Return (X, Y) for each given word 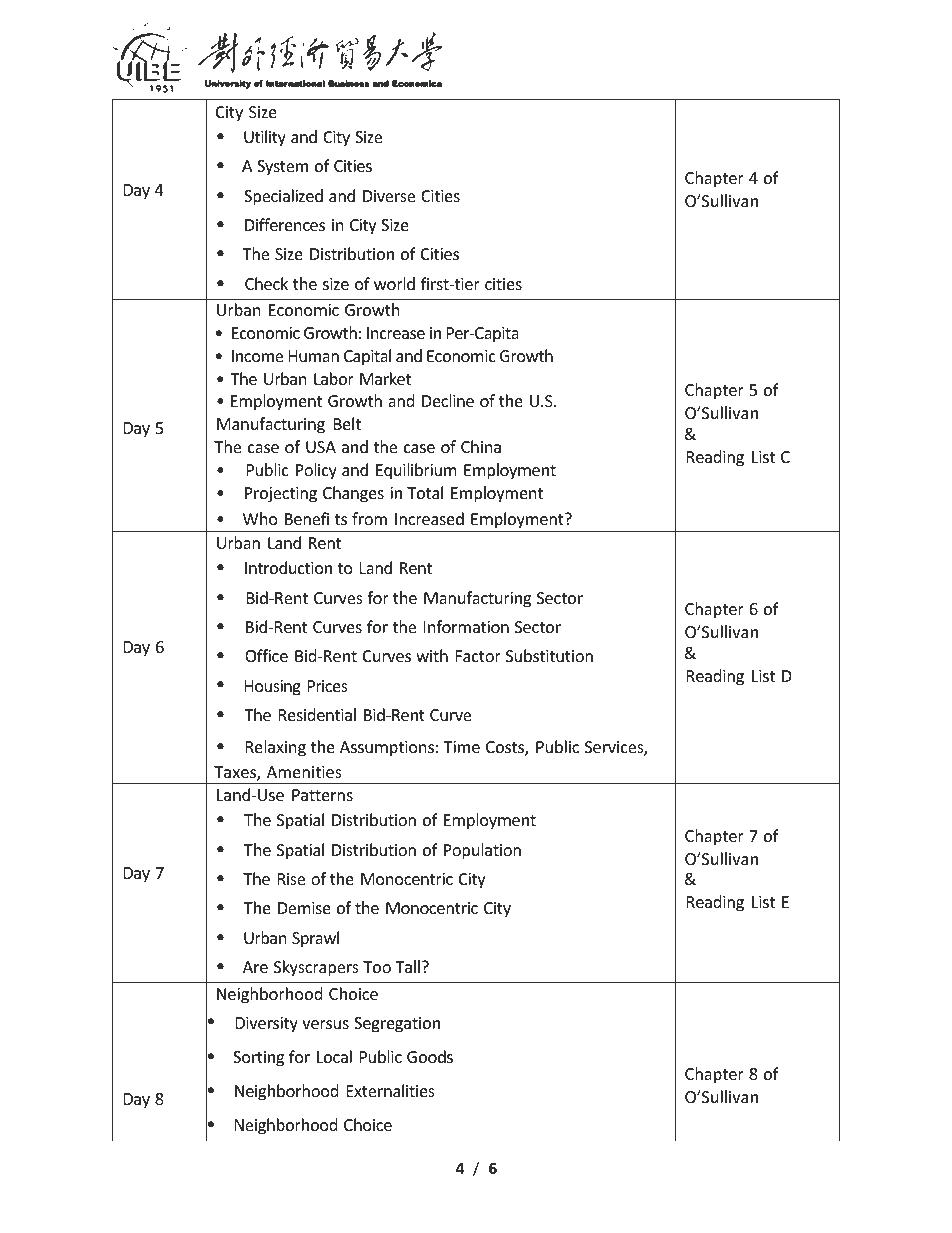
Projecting (281, 495)
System (282, 168)
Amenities (304, 772)
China (481, 446)
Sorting (258, 1059)
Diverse (389, 196)
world (394, 283)
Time (461, 747)
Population (482, 851)
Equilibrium (416, 471)
